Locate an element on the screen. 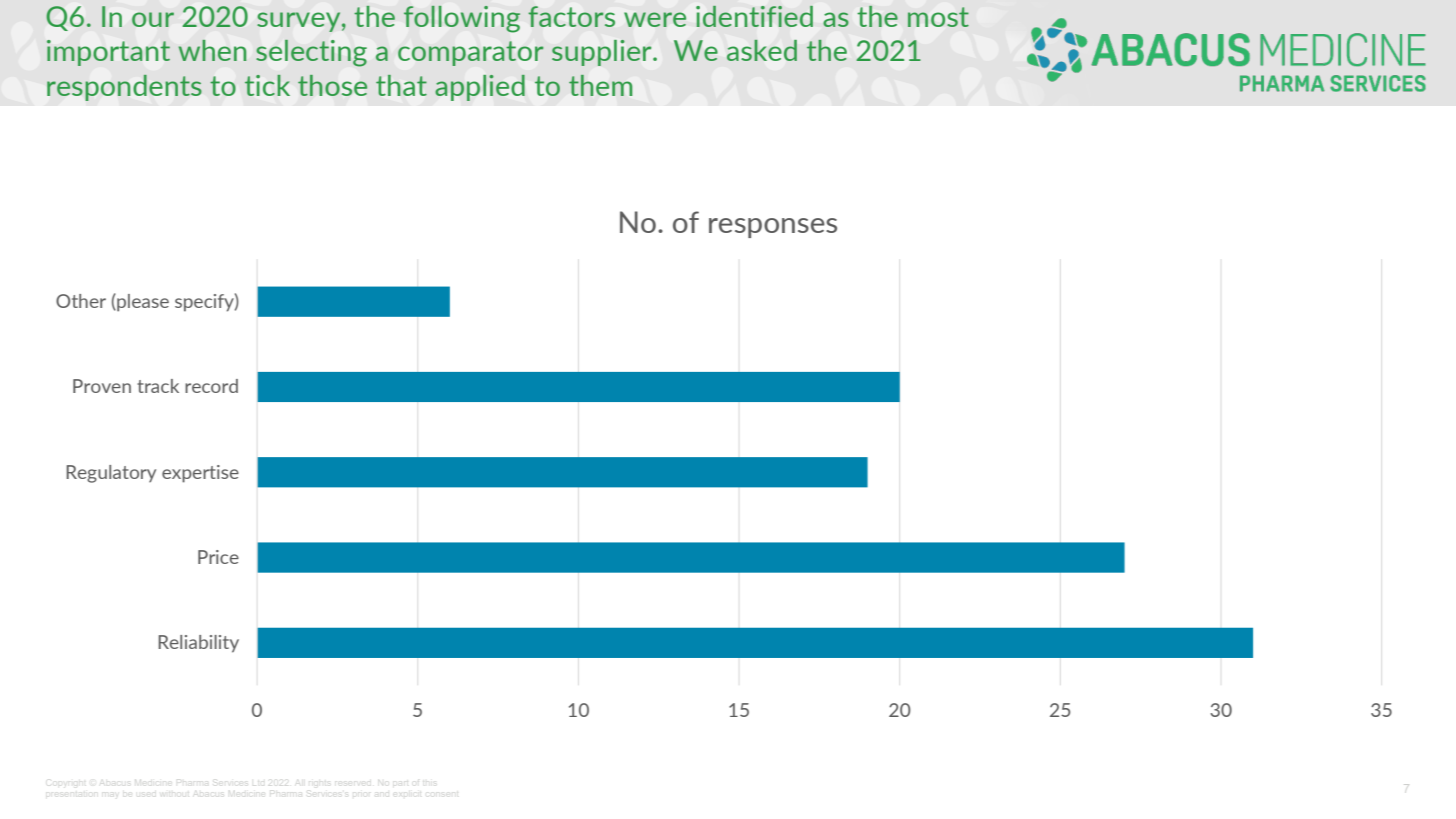 The height and width of the screenshot is (819, 1456). expertise is located at coordinates (200, 474).
